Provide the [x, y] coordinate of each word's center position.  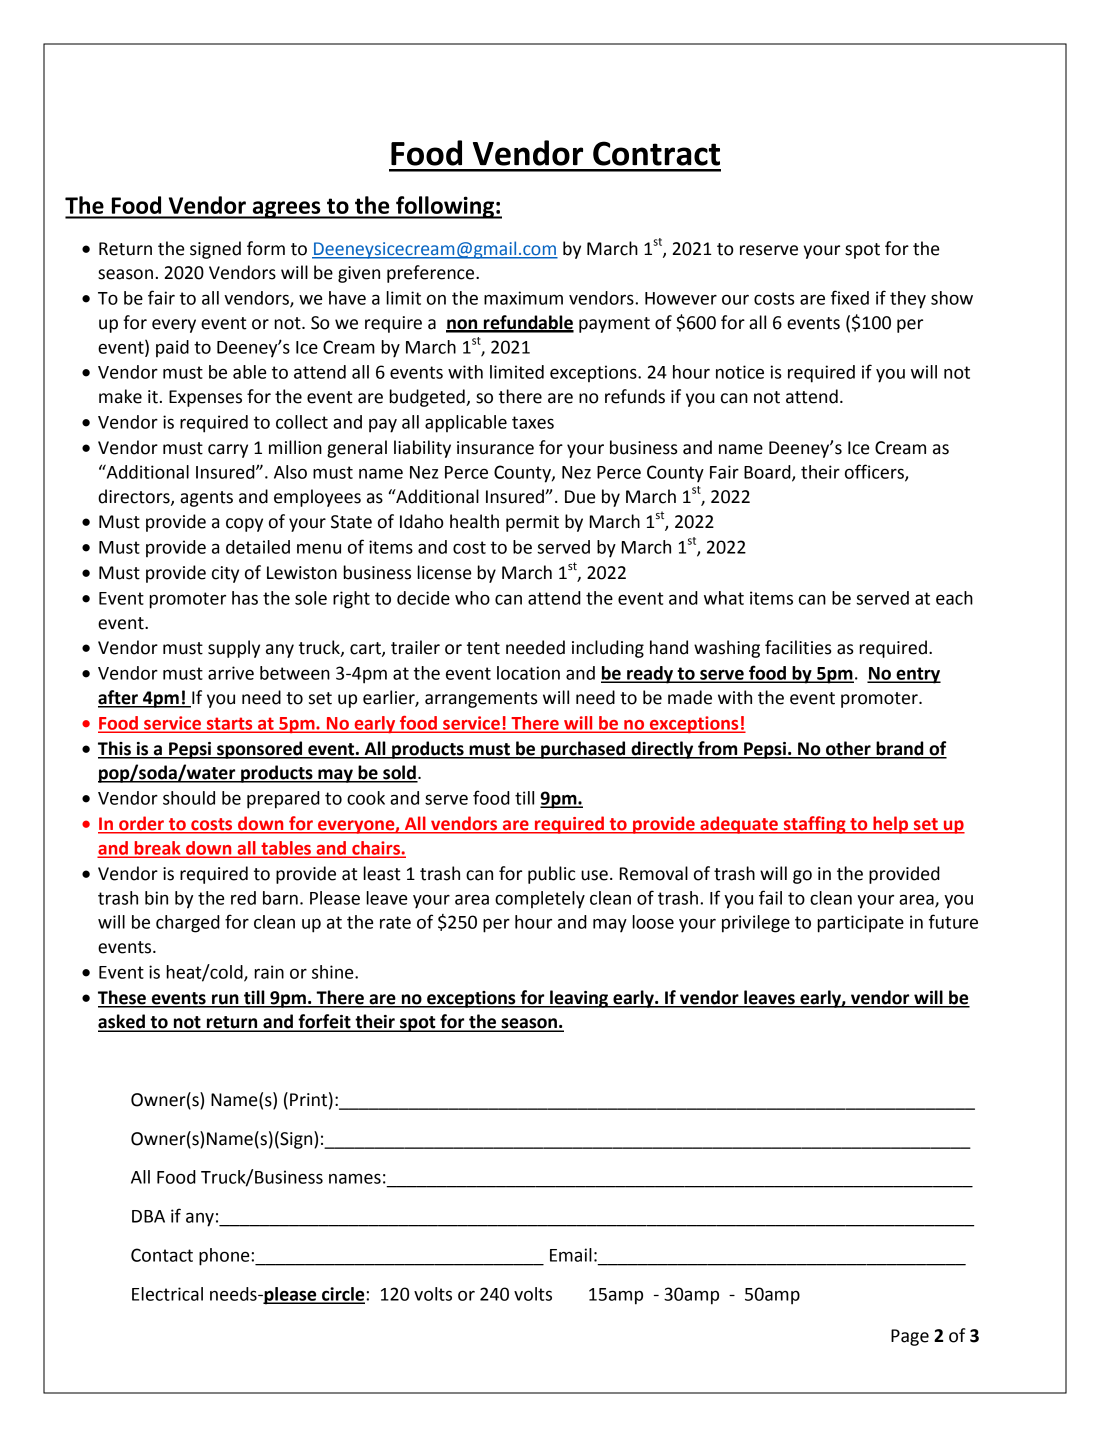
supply [234, 649]
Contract [656, 153]
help [891, 825]
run [225, 1000]
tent [483, 648]
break [157, 849]
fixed [850, 297]
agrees [286, 210]
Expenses [205, 398]
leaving [579, 999]
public [551, 875]
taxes [533, 422]
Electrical [167, 1294]
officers [875, 472]
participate [860, 924]
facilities [798, 647]
